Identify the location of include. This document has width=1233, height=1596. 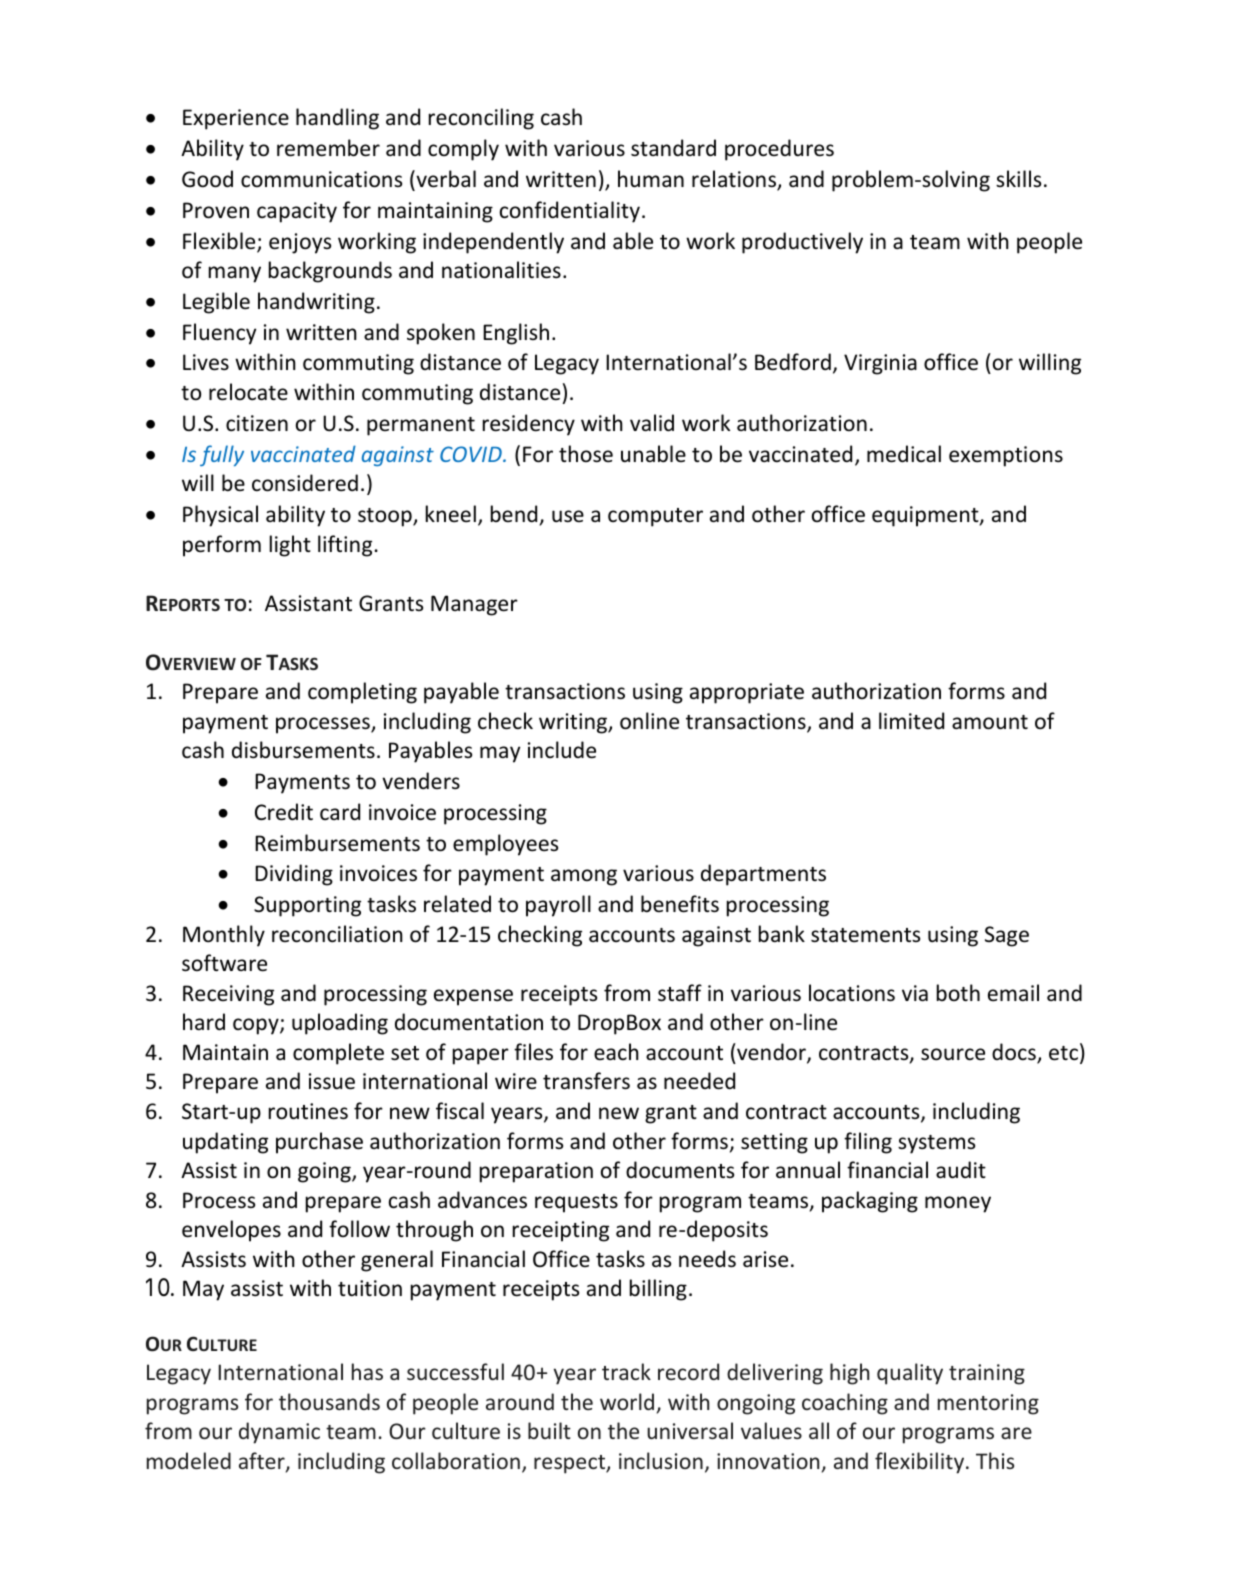
(562, 750).
